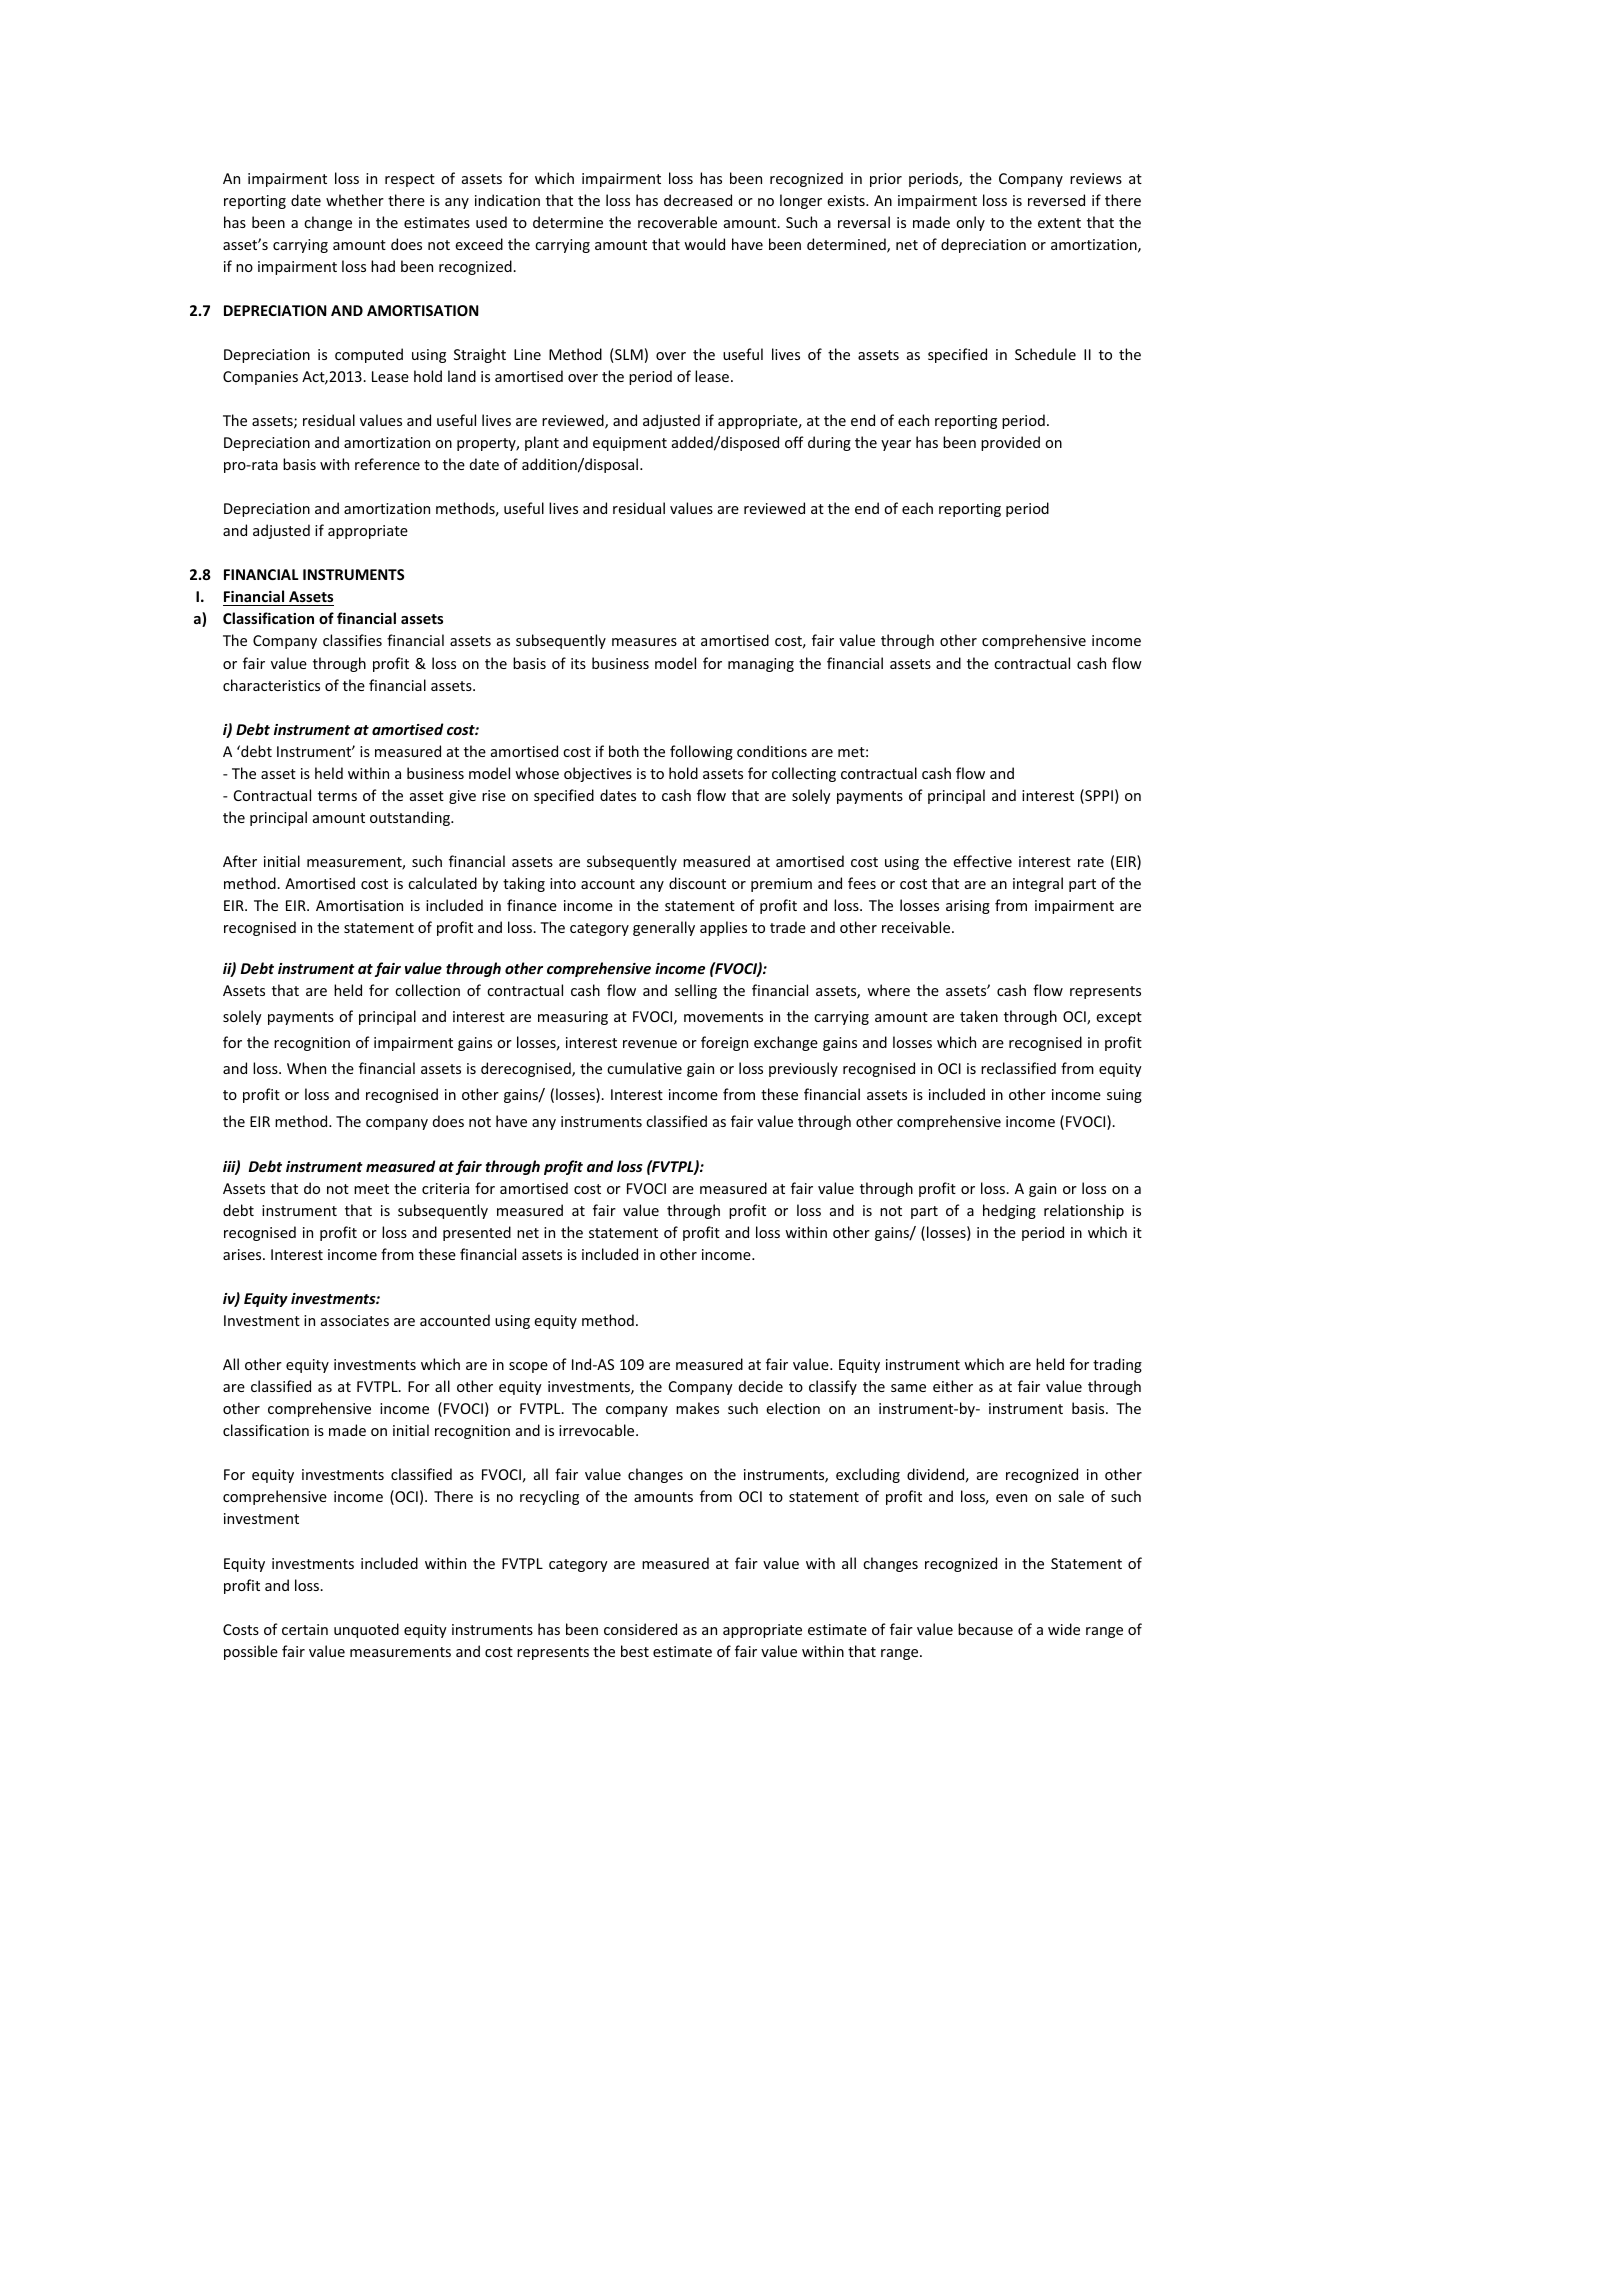 The height and width of the screenshot is (2272, 1606). I want to click on generally, so click(664, 928).
